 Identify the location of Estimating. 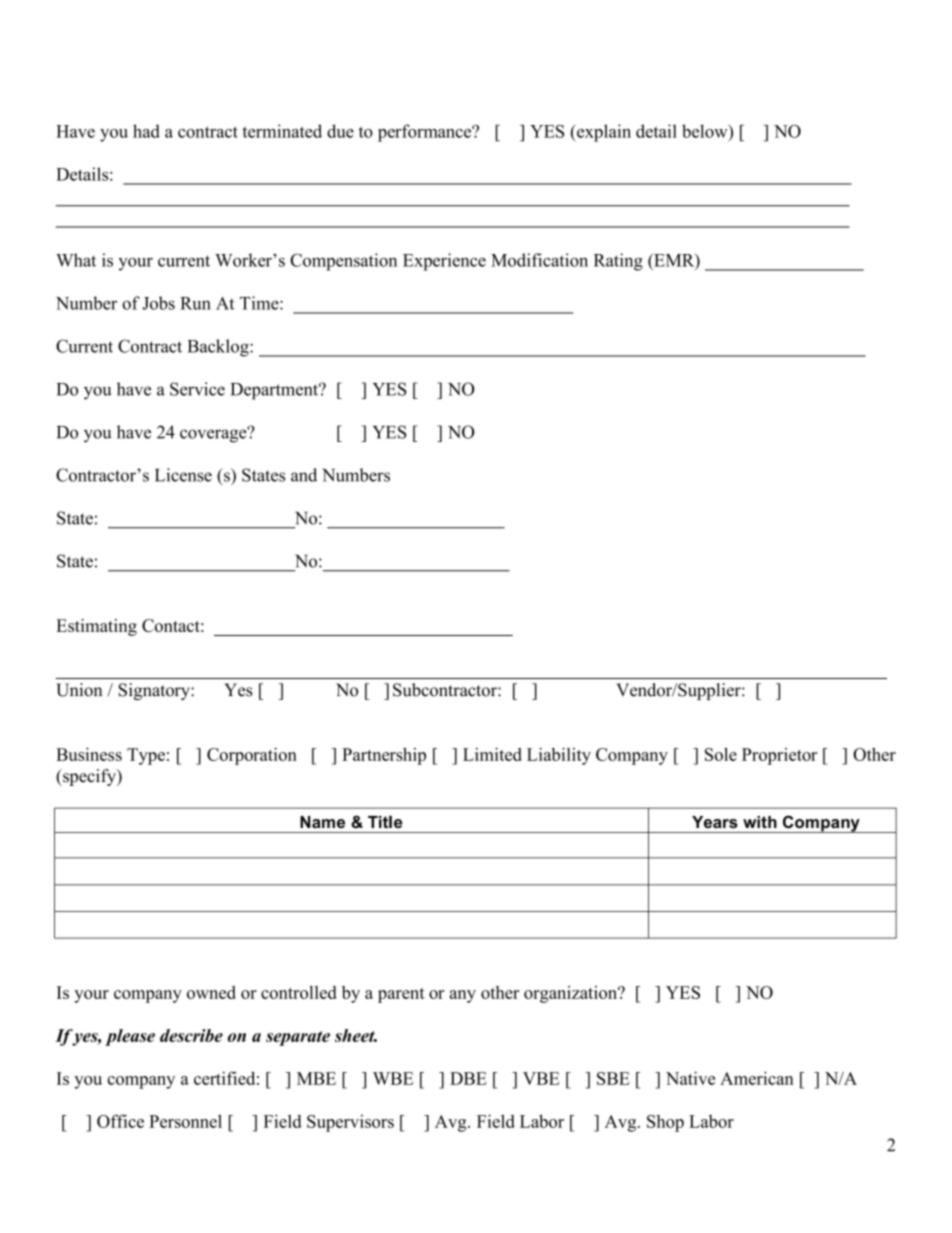
(96, 627).
